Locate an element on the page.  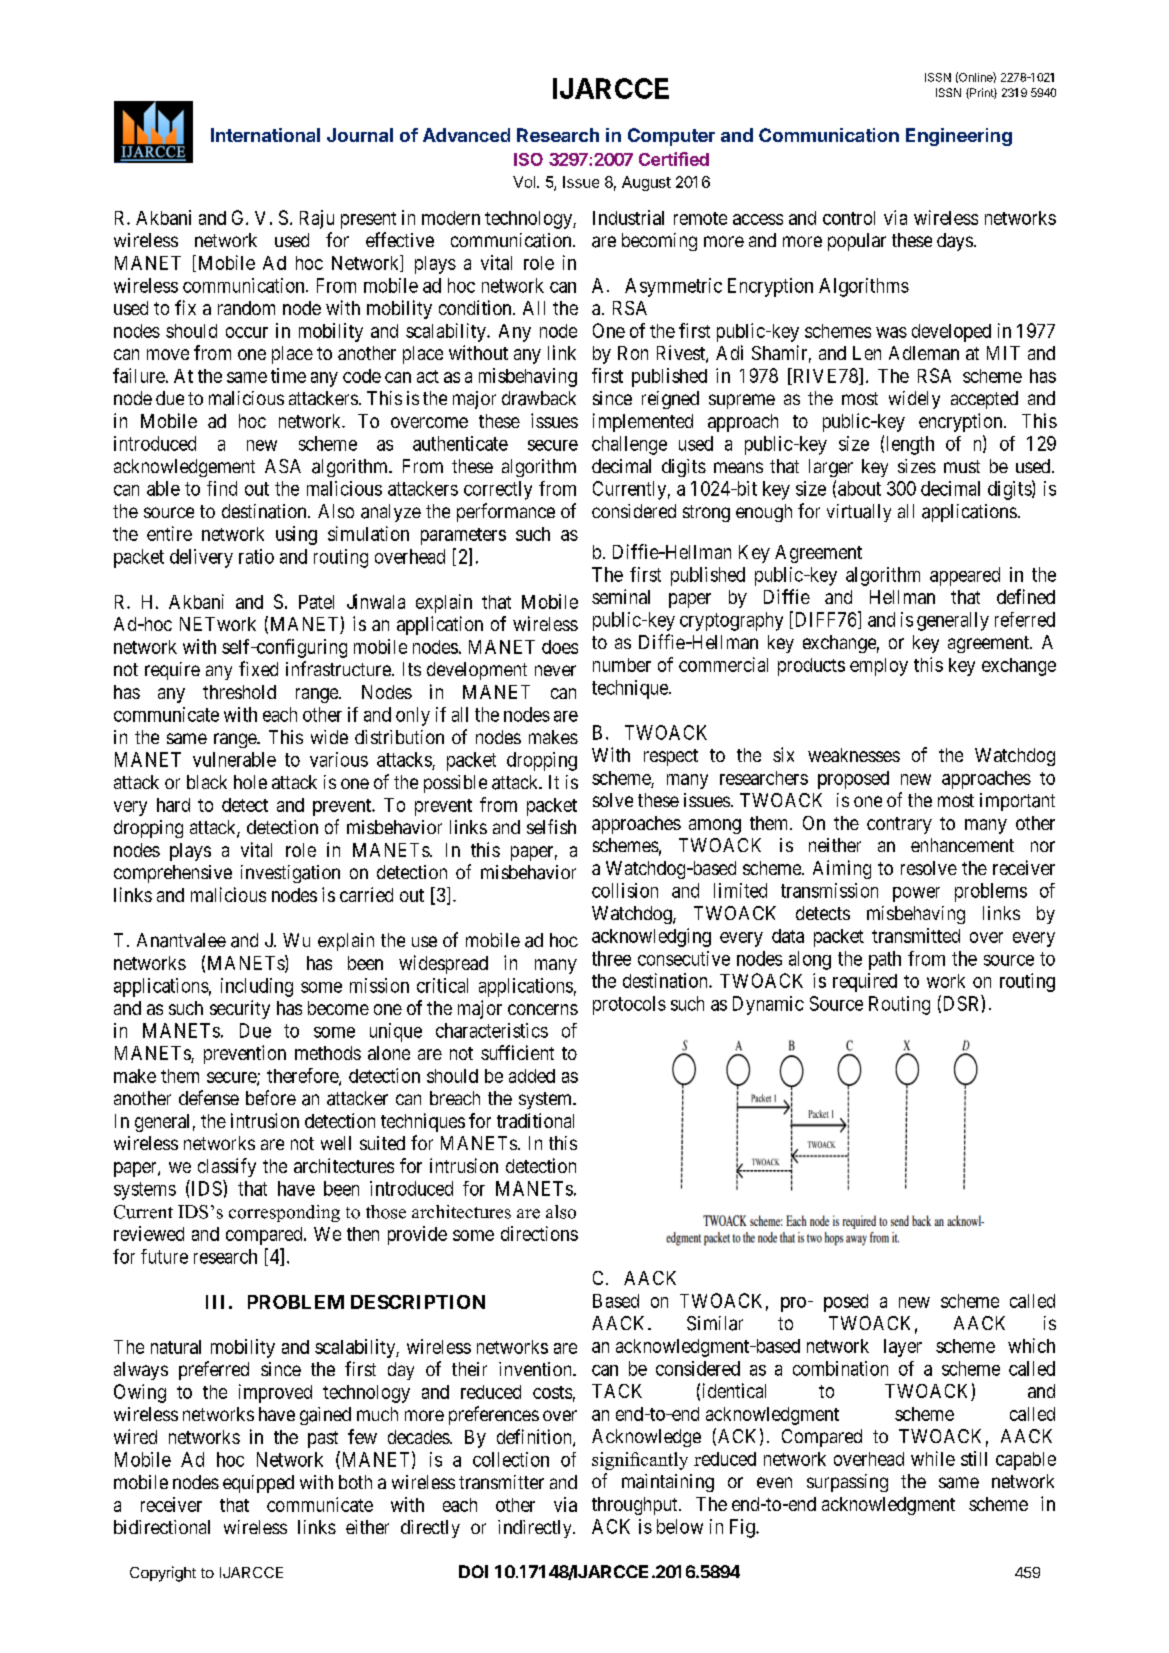
investigation is located at coordinates (290, 874).
